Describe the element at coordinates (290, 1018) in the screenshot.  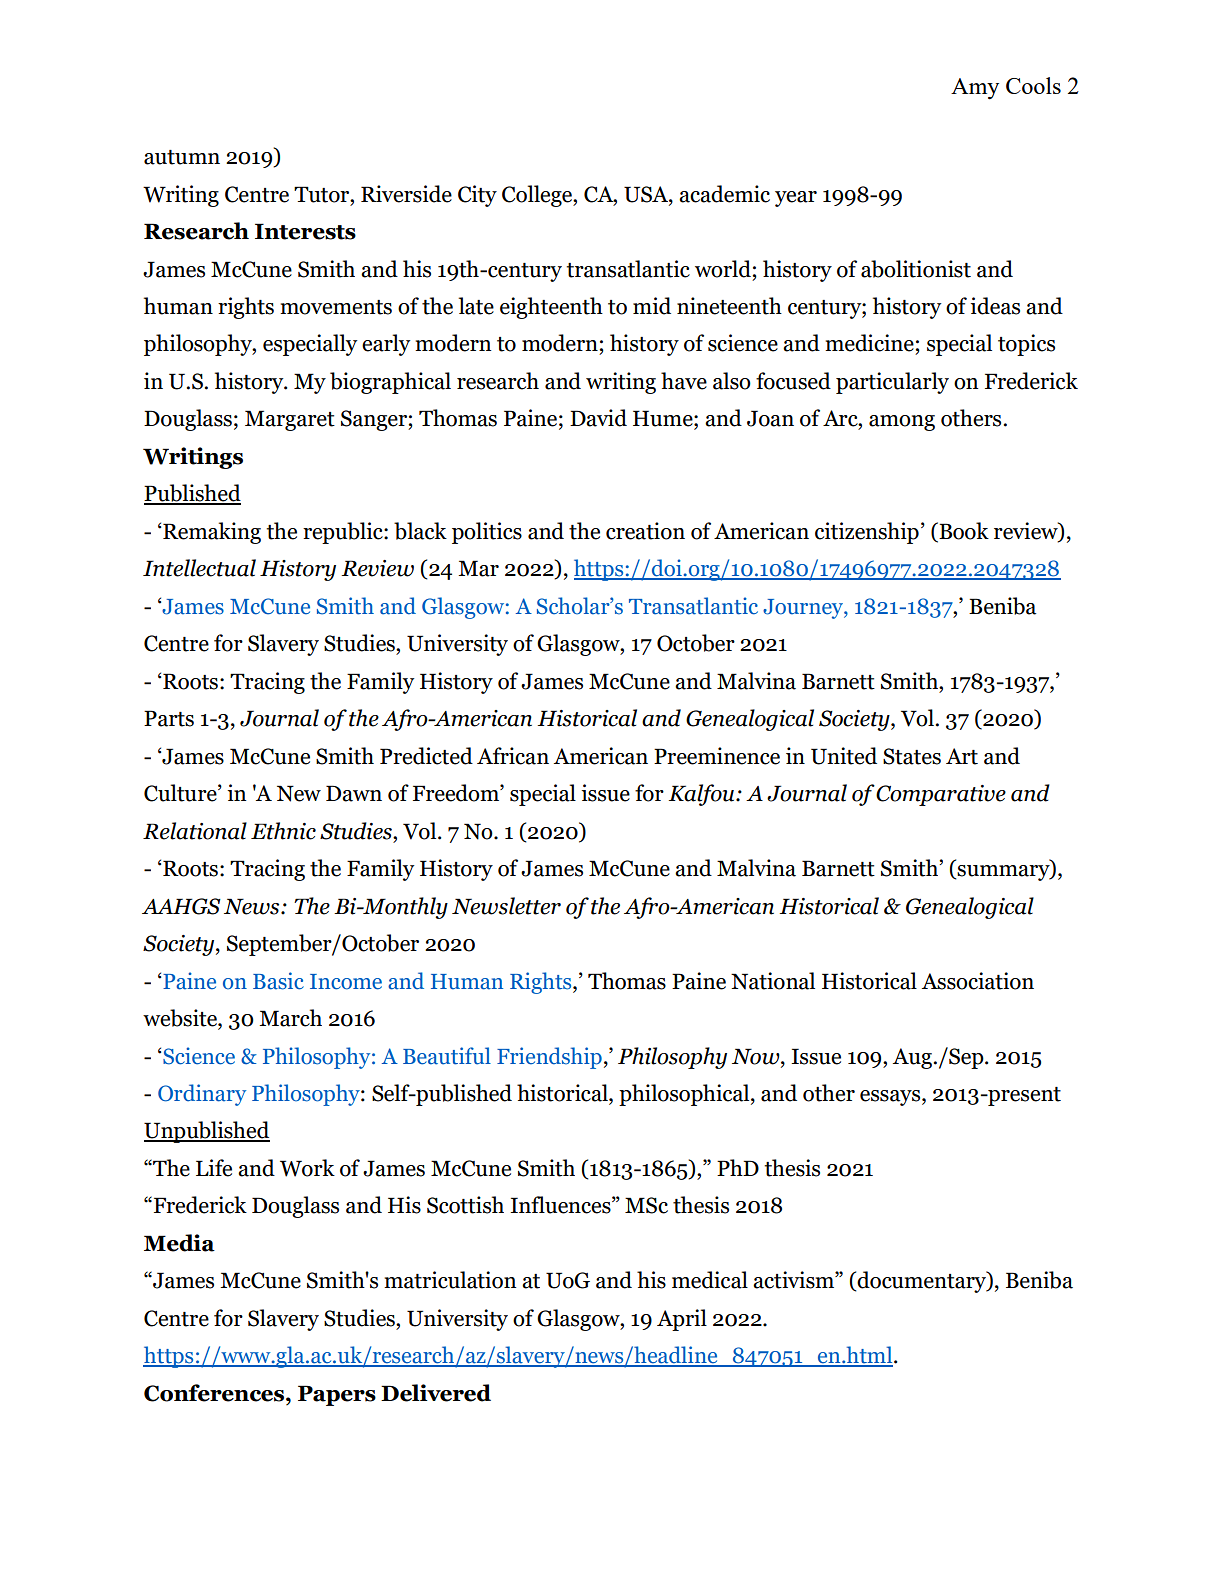
I see `March` at that location.
